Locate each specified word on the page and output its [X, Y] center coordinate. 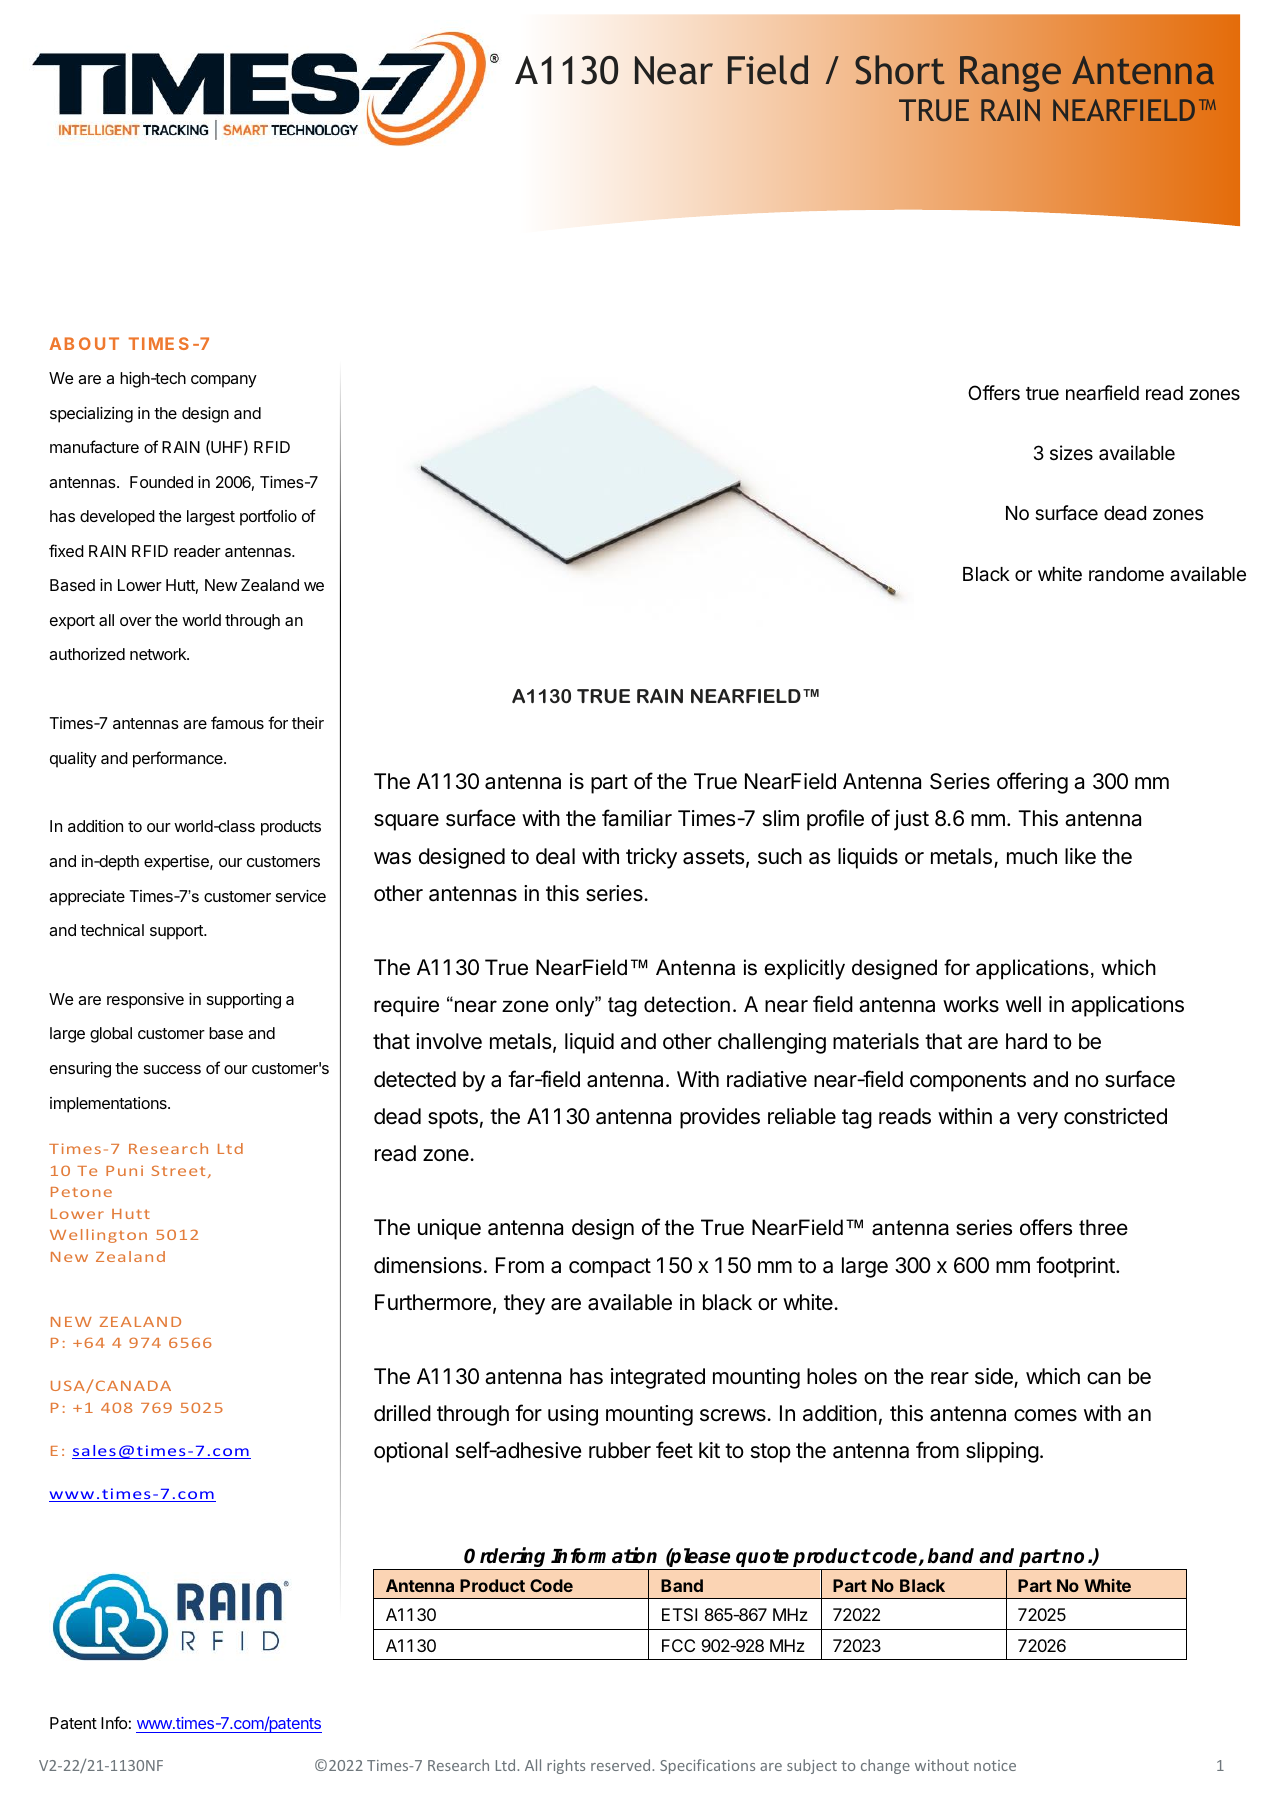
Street [178, 1170]
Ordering [506, 1558]
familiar [637, 818]
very [1037, 1120]
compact [610, 1268]
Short [900, 70]
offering [1032, 783]
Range [1010, 74]
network [159, 654]
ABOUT [84, 343]
